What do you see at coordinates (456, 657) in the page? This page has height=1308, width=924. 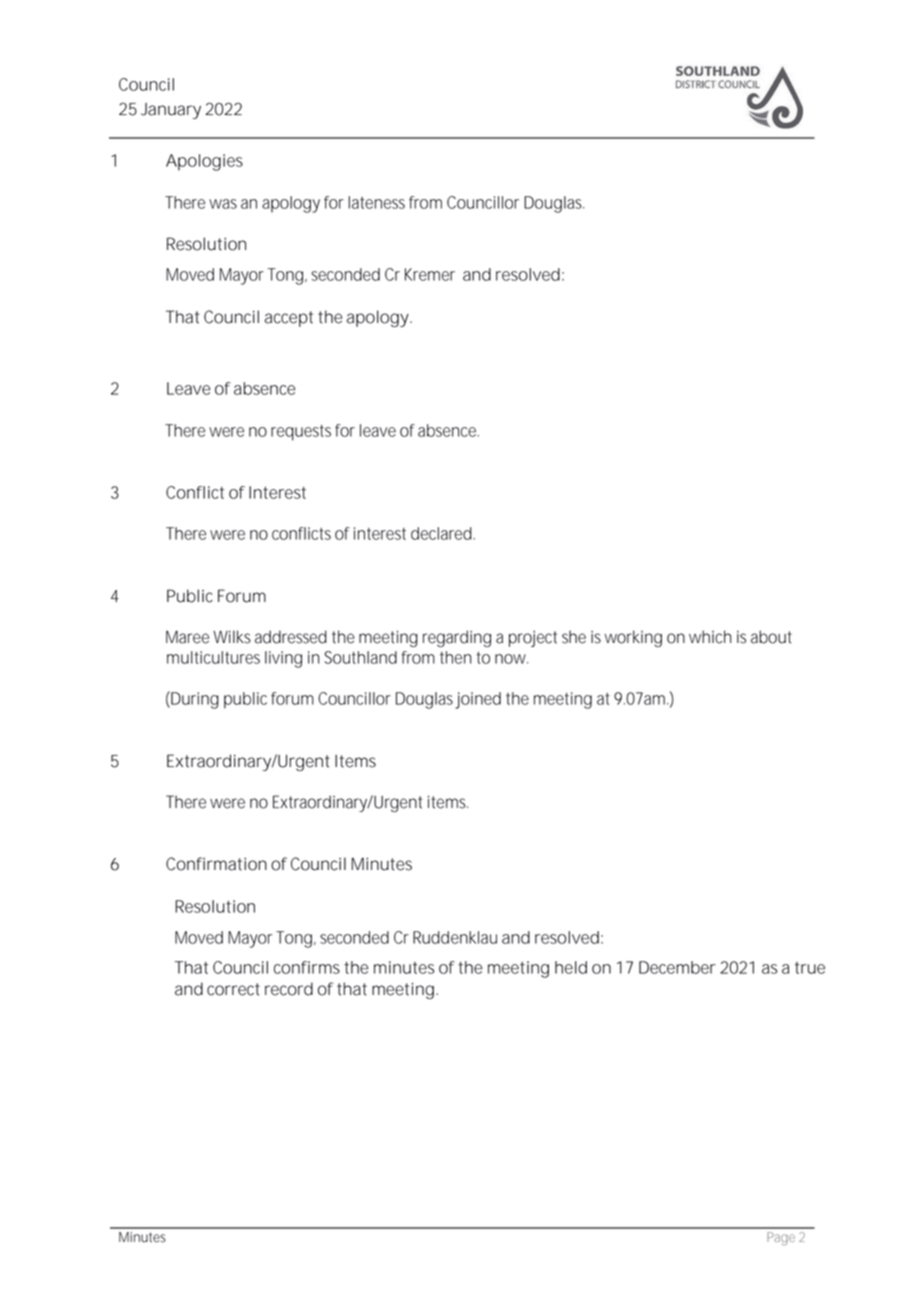 I see `then` at bounding box center [456, 657].
